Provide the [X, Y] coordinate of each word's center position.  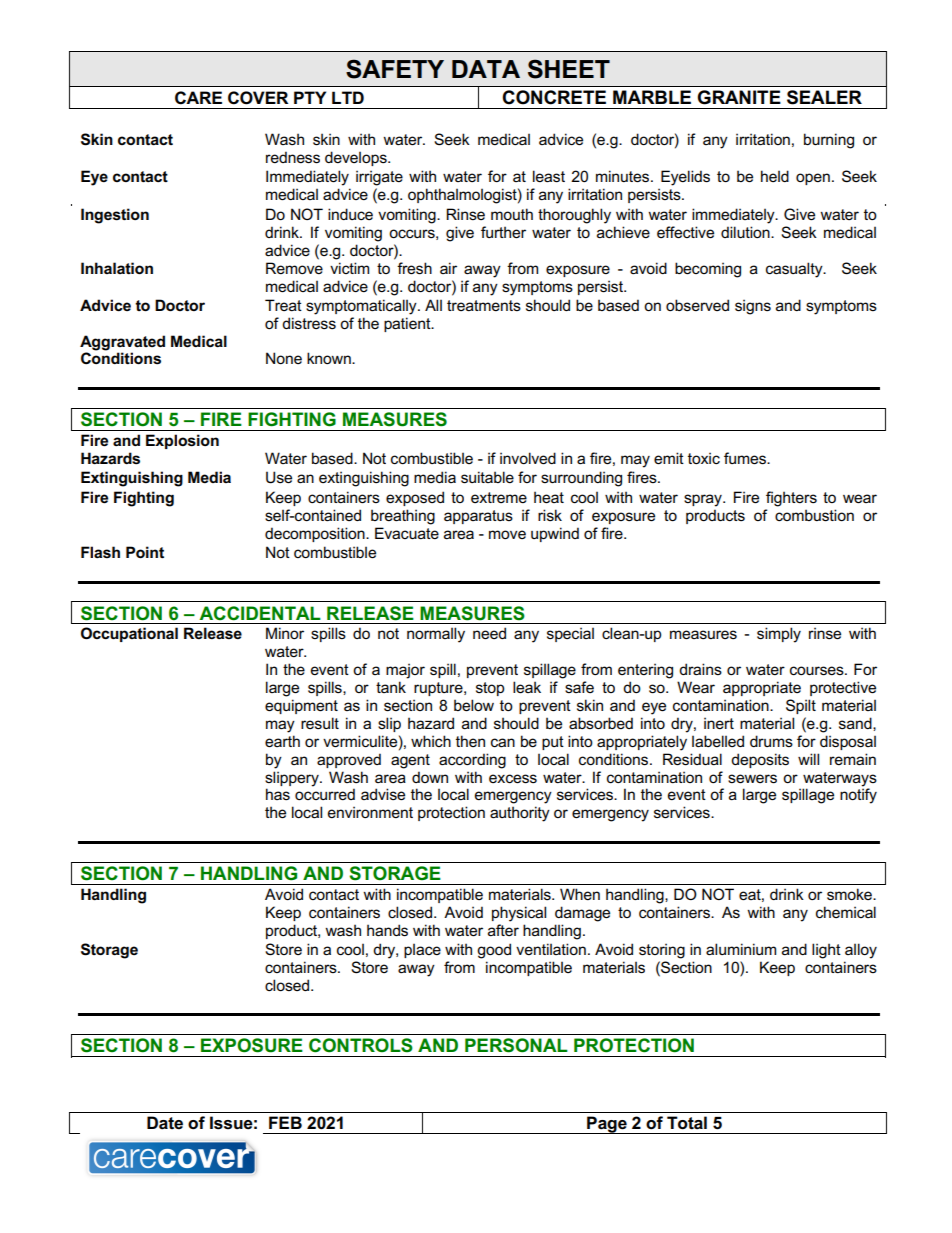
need [489, 633]
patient [408, 324]
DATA [486, 69]
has [278, 794]
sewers [752, 779]
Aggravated [122, 344]
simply [779, 635]
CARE [198, 98]
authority [520, 814]
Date [165, 1123]
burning [829, 141]
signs [753, 307]
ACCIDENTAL [260, 613]
